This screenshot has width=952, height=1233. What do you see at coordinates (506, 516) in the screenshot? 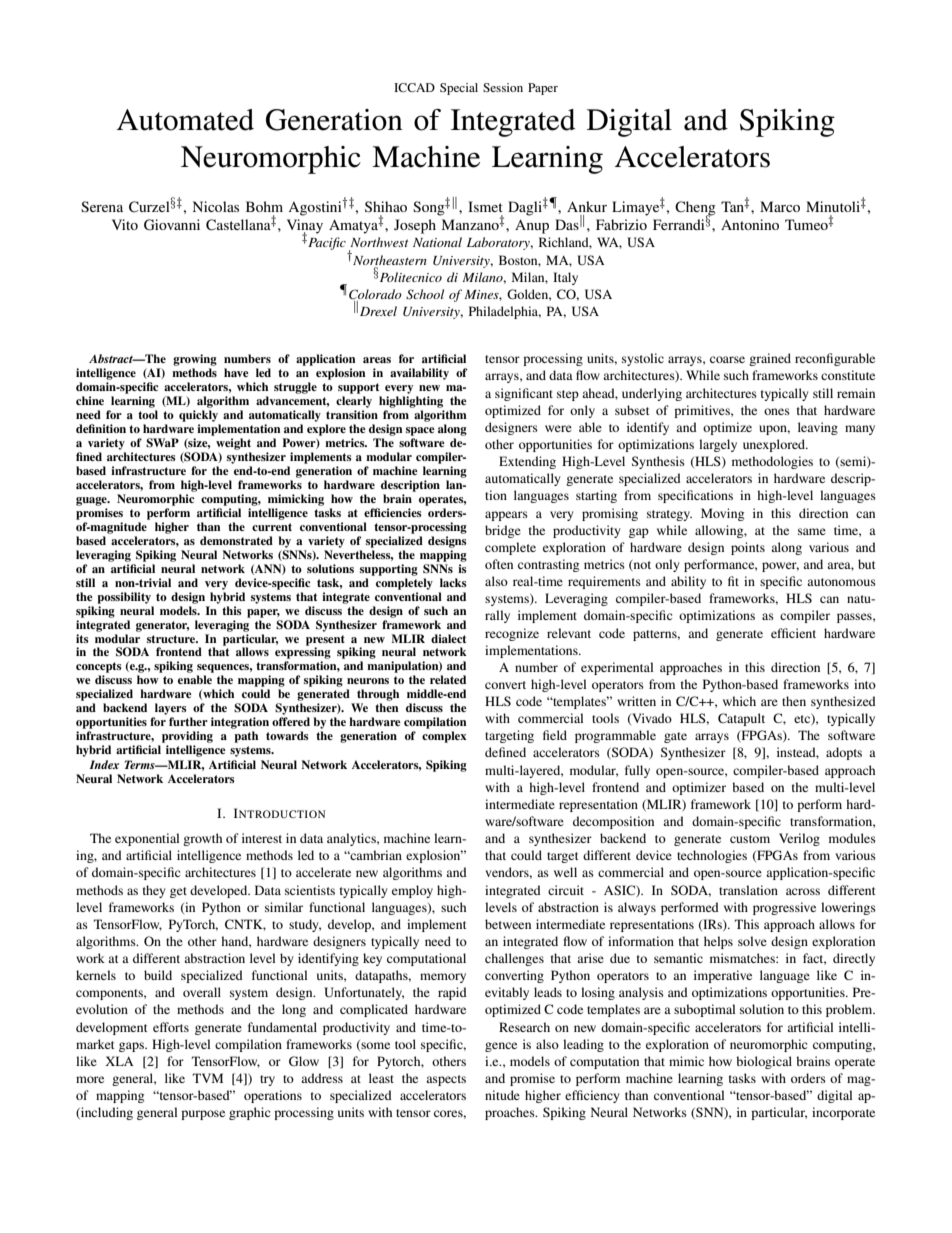
I see `appears` at bounding box center [506, 516].
